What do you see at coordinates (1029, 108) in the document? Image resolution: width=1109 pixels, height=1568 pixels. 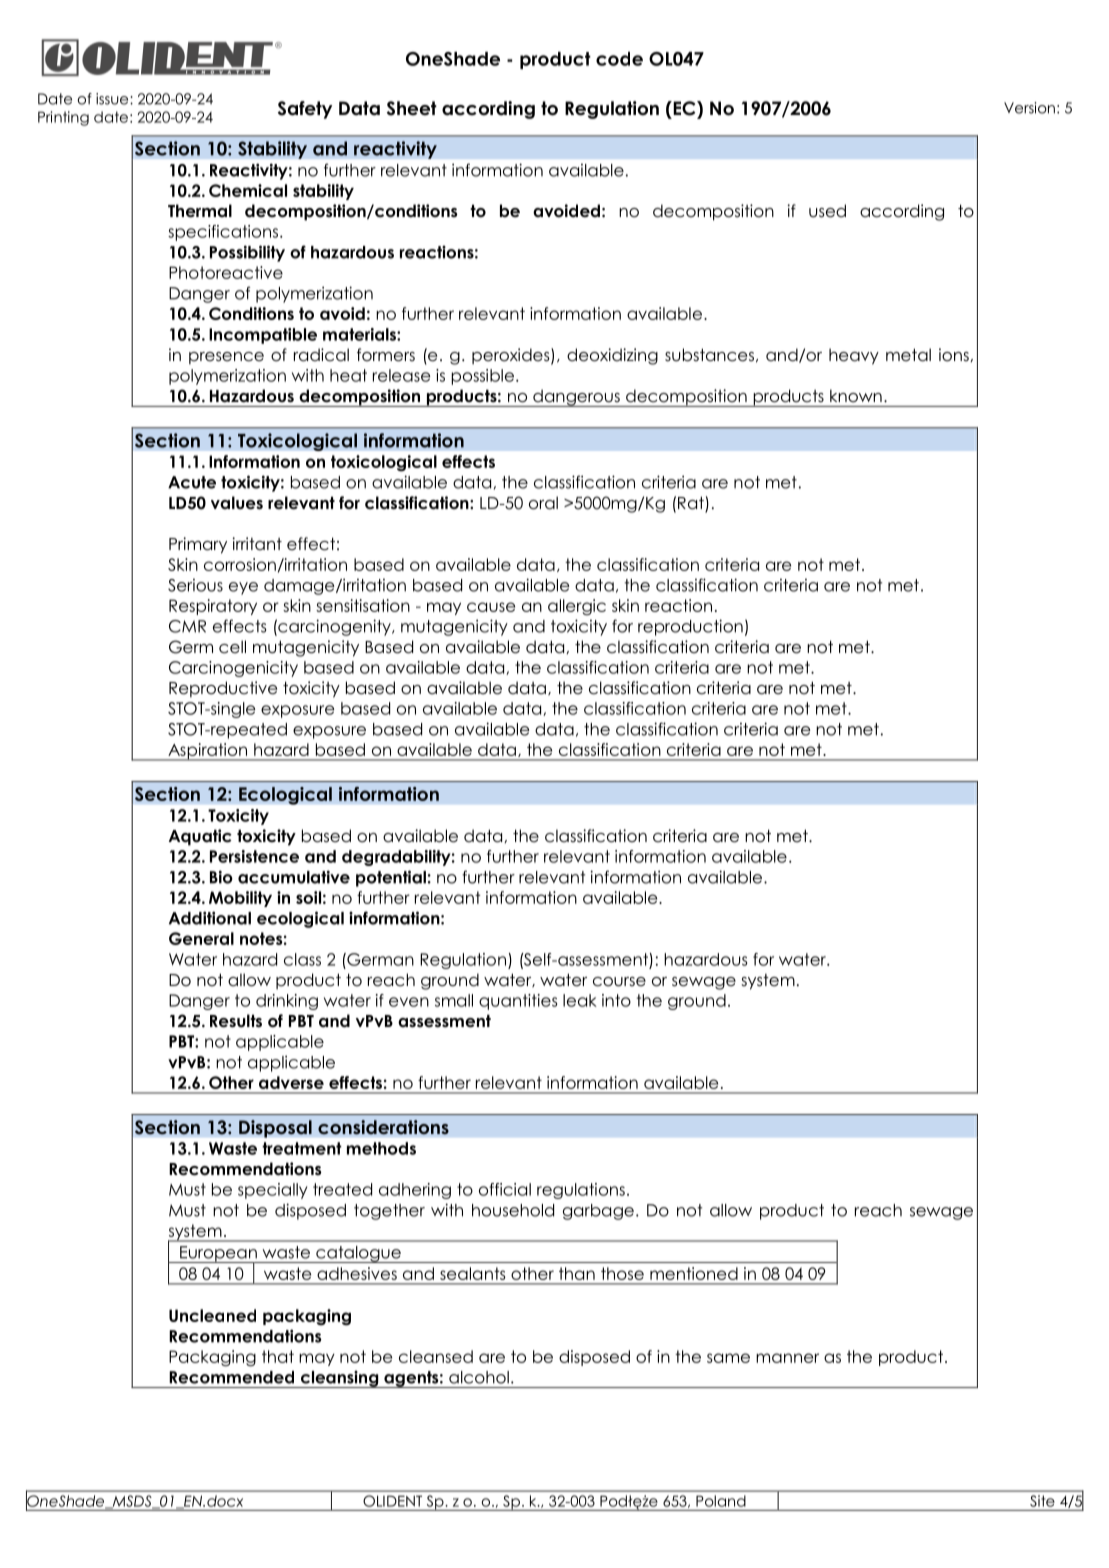 I see `Version` at bounding box center [1029, 108].
